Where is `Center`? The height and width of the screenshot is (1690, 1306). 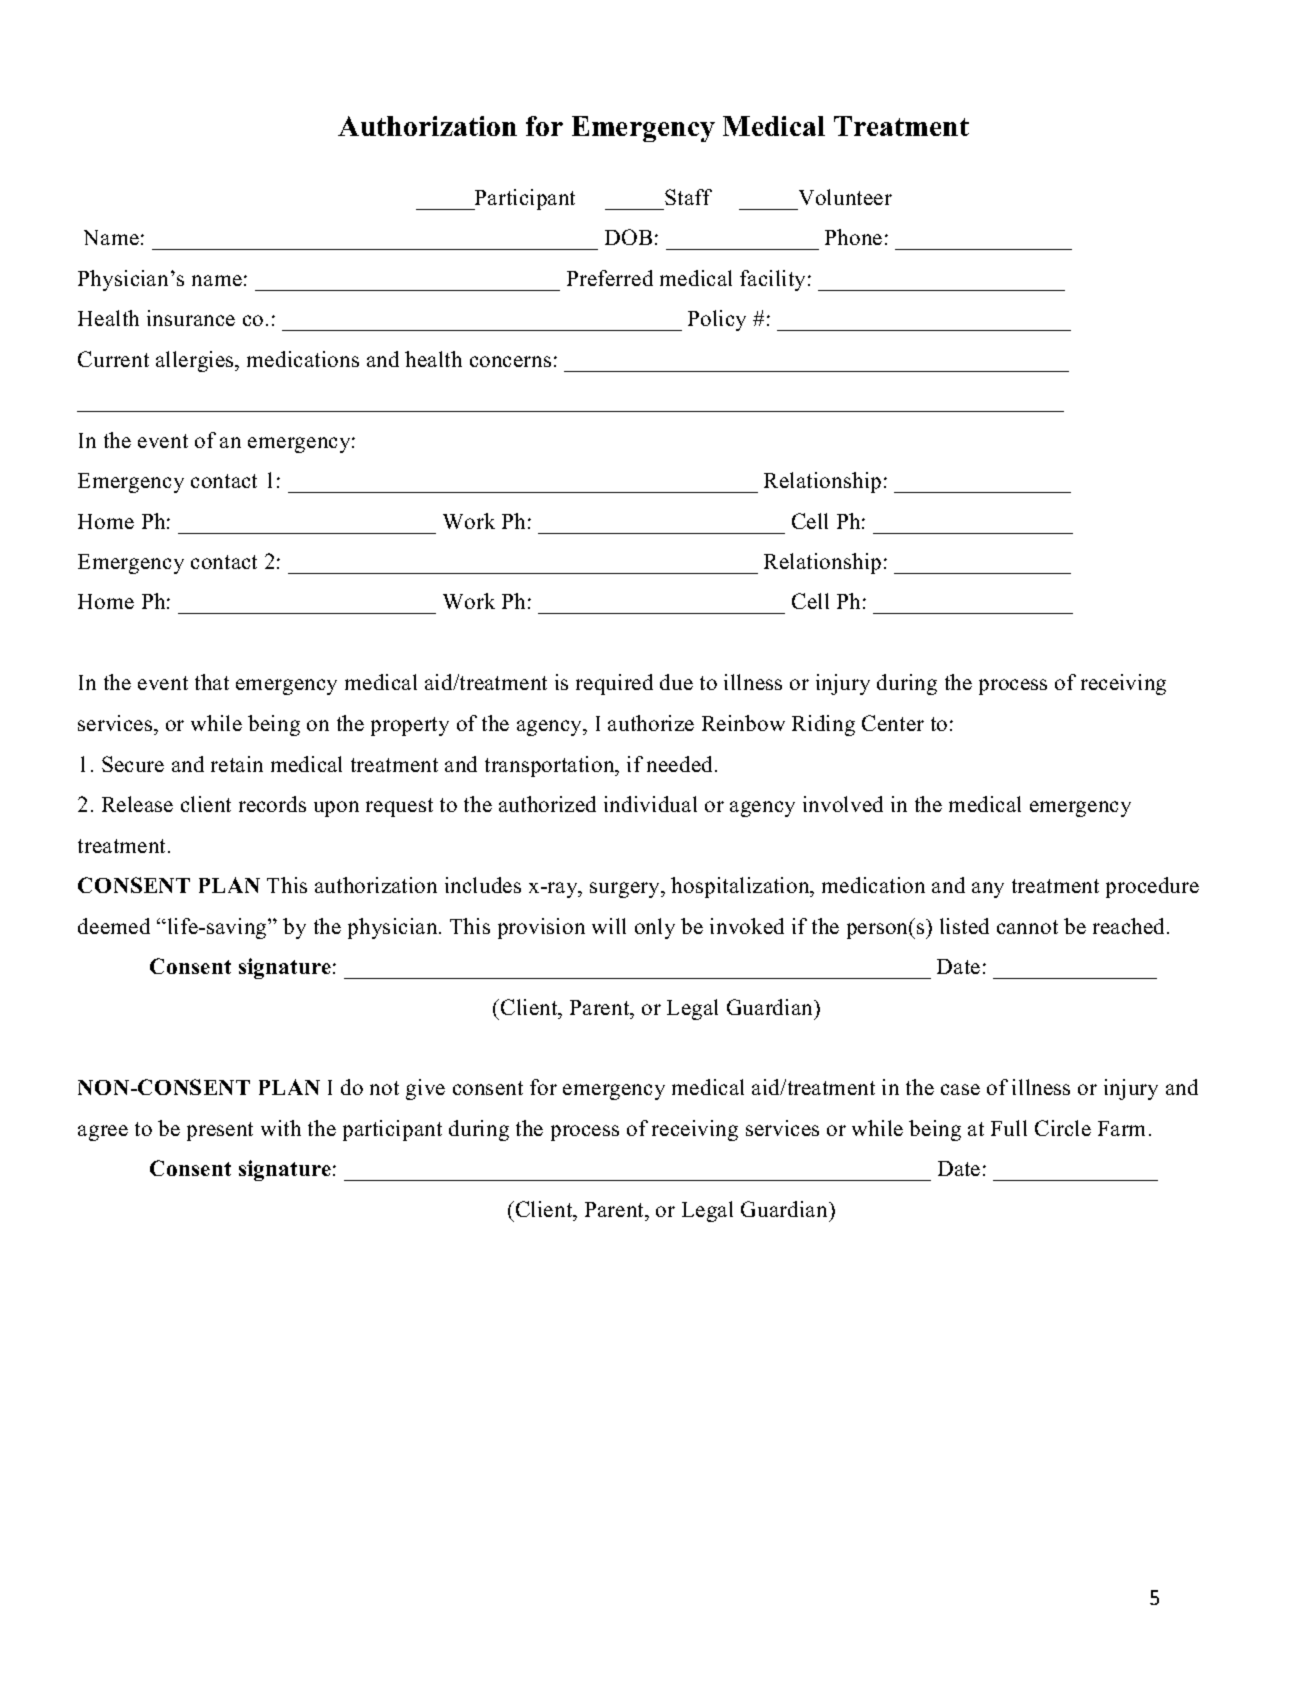
Center is located at coordinates (893, 723).
